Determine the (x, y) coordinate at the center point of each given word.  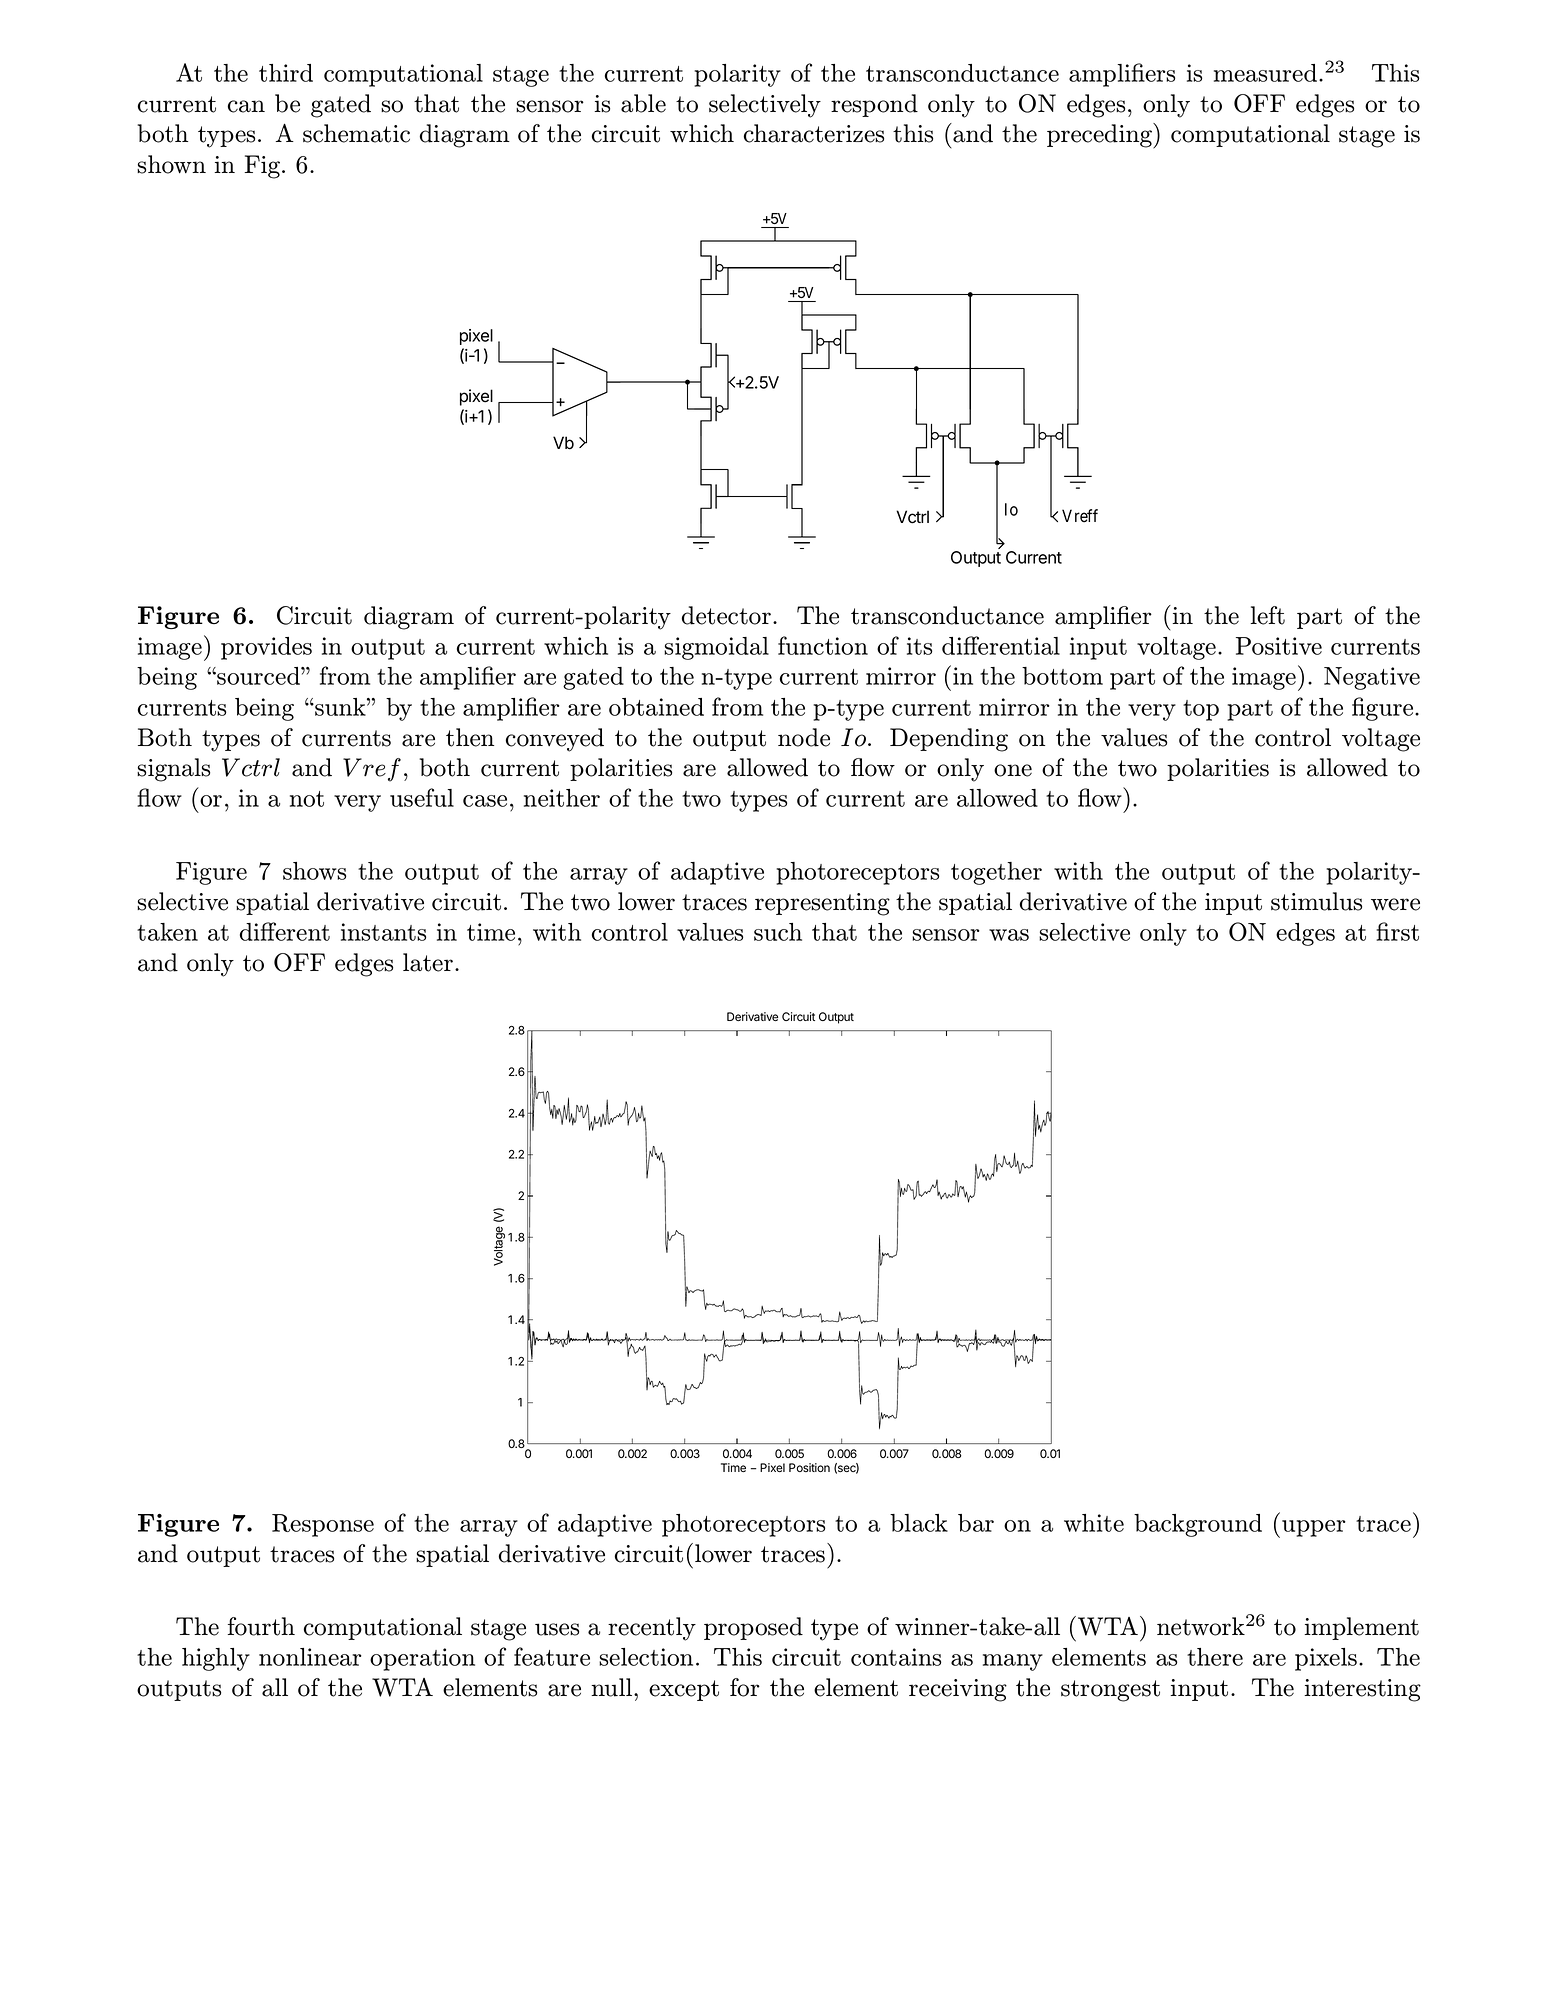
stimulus (1316, 901)
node (804, 737)
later (428, 962)
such (778, 932)
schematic (356, 133)
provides (266, 648)
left (1267, 615)
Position (809, 1467)
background (1198, 1525)
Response (323, 1525)
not (307, 799)
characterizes (814, 133)
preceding (1101, 136)
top (1201, 710)
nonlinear (310, 1657)
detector (726, 615)
